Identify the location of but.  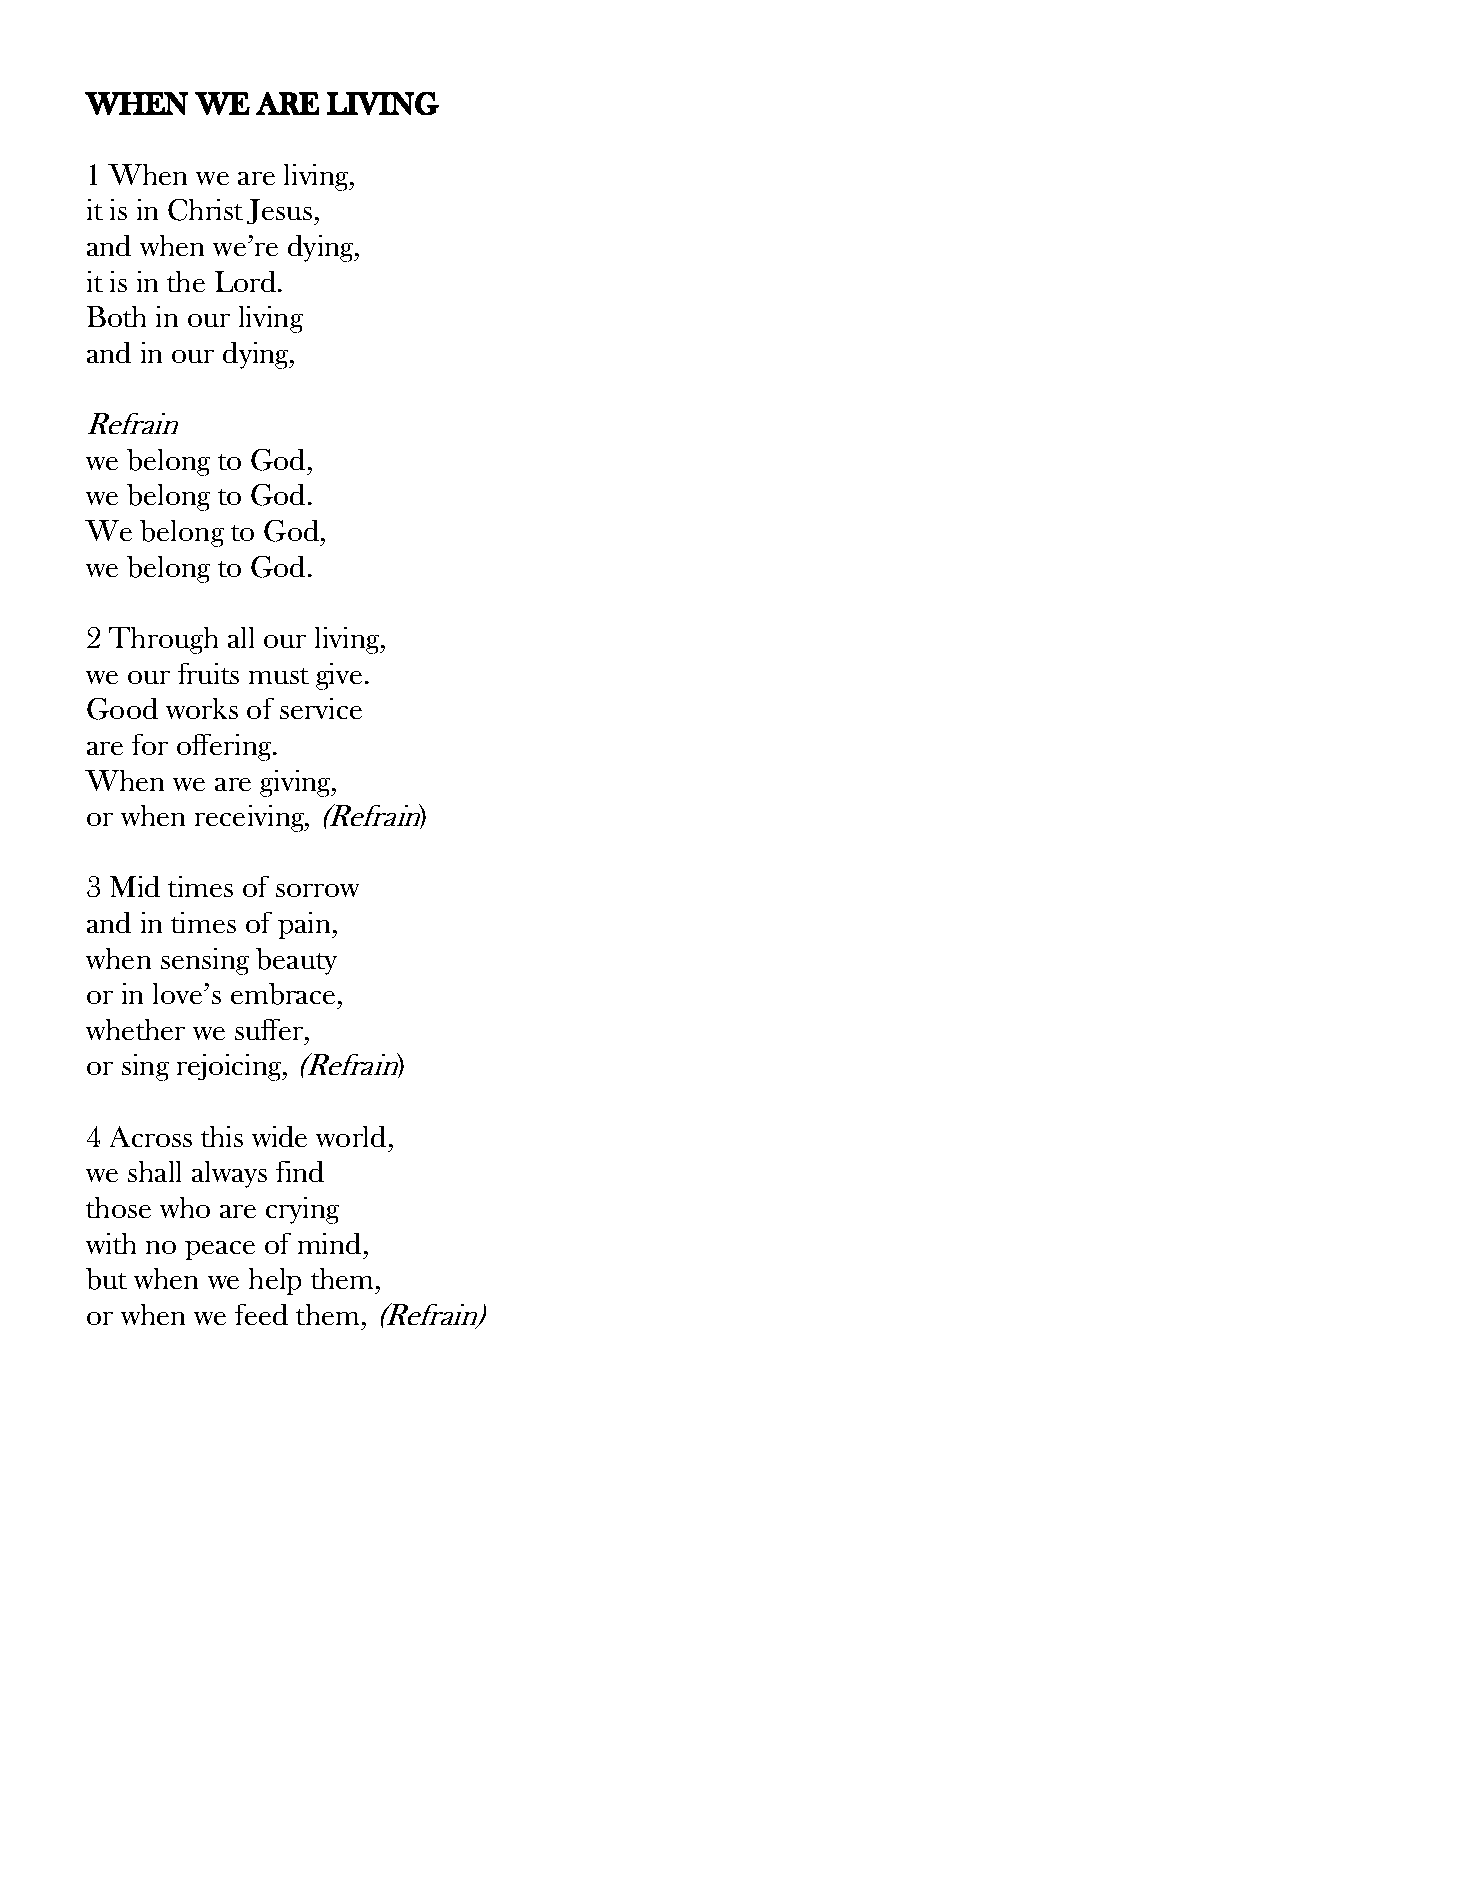
(106, 1279).
